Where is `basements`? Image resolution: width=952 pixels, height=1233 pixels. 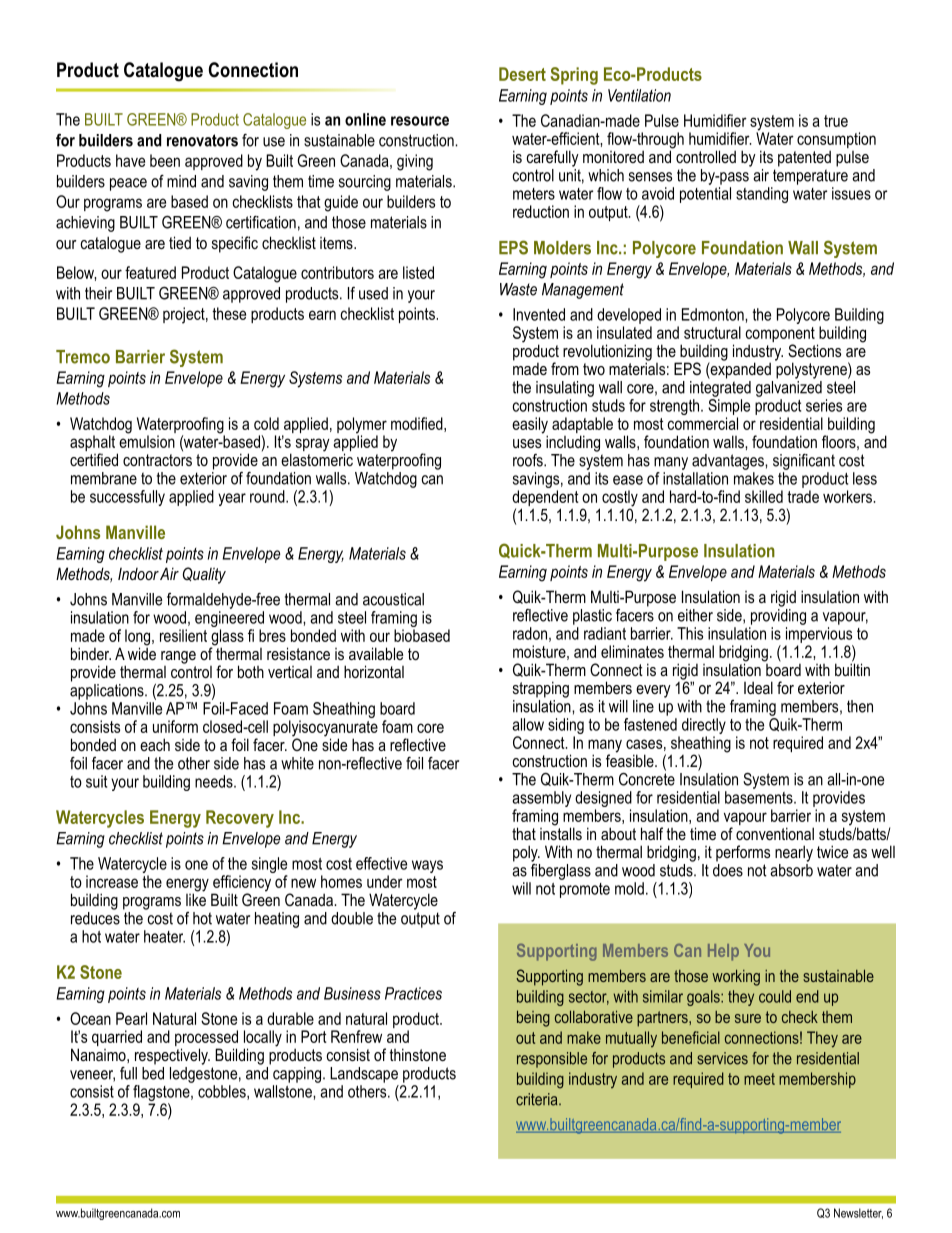 basements is located at coordinates (760, 797).
